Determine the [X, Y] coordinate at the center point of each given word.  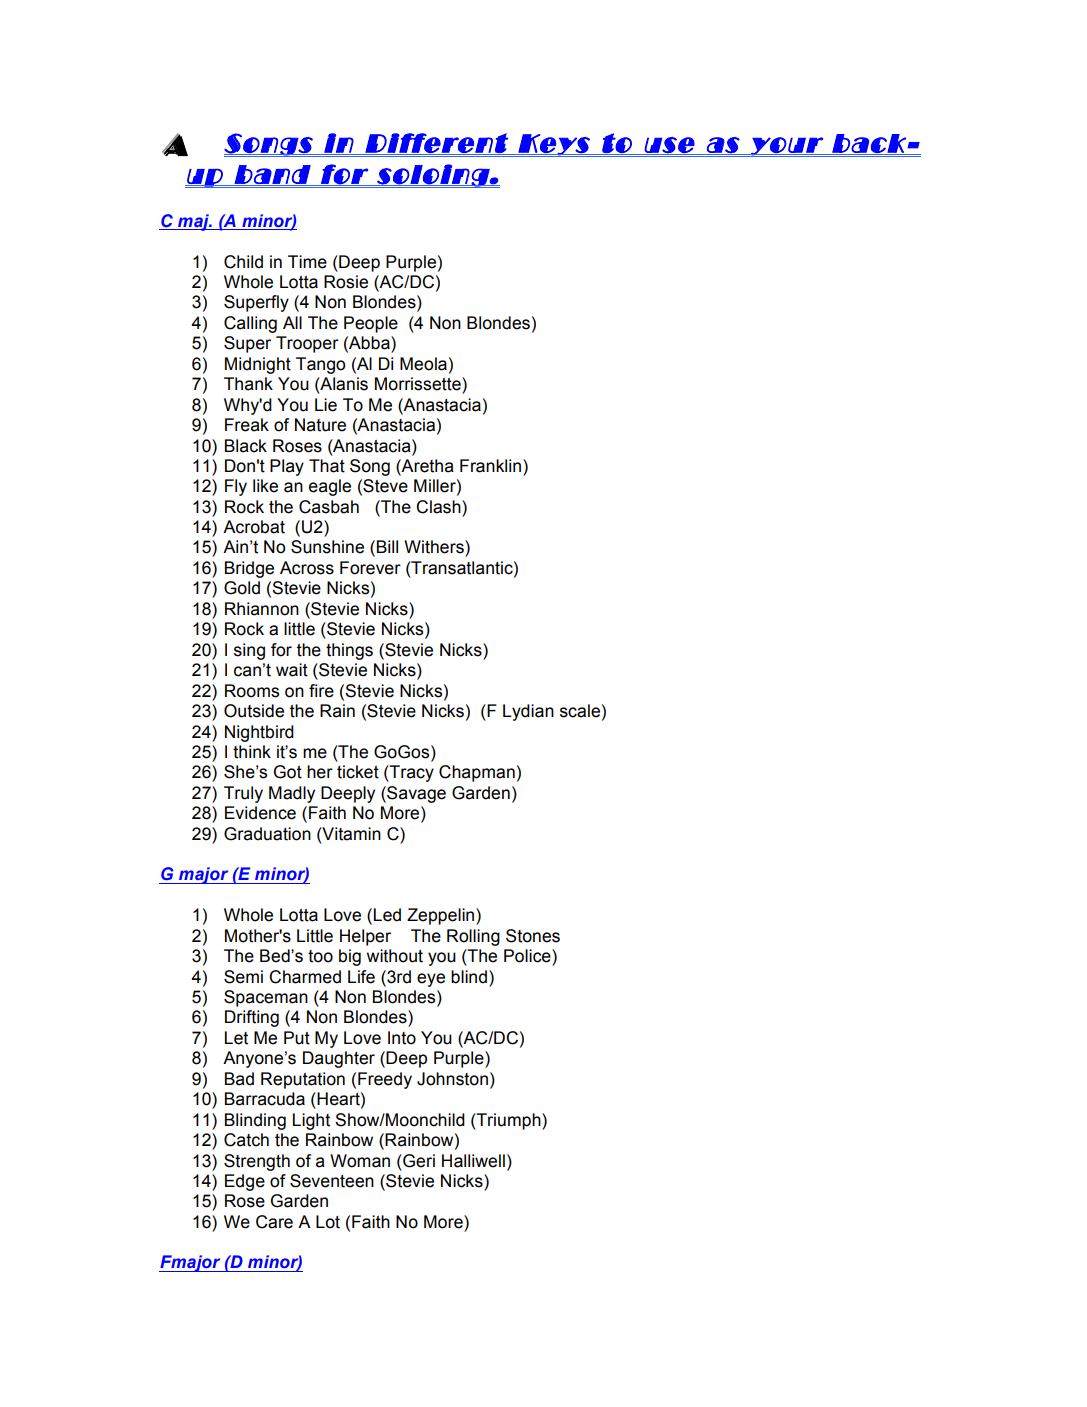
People [371, 324]
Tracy [411, 773]
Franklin [490, 466]
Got [288, 772]
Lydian [528, 712]
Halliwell [473, 1161]
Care [274, 1222]
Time [307, 262]
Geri [418, 1161]
